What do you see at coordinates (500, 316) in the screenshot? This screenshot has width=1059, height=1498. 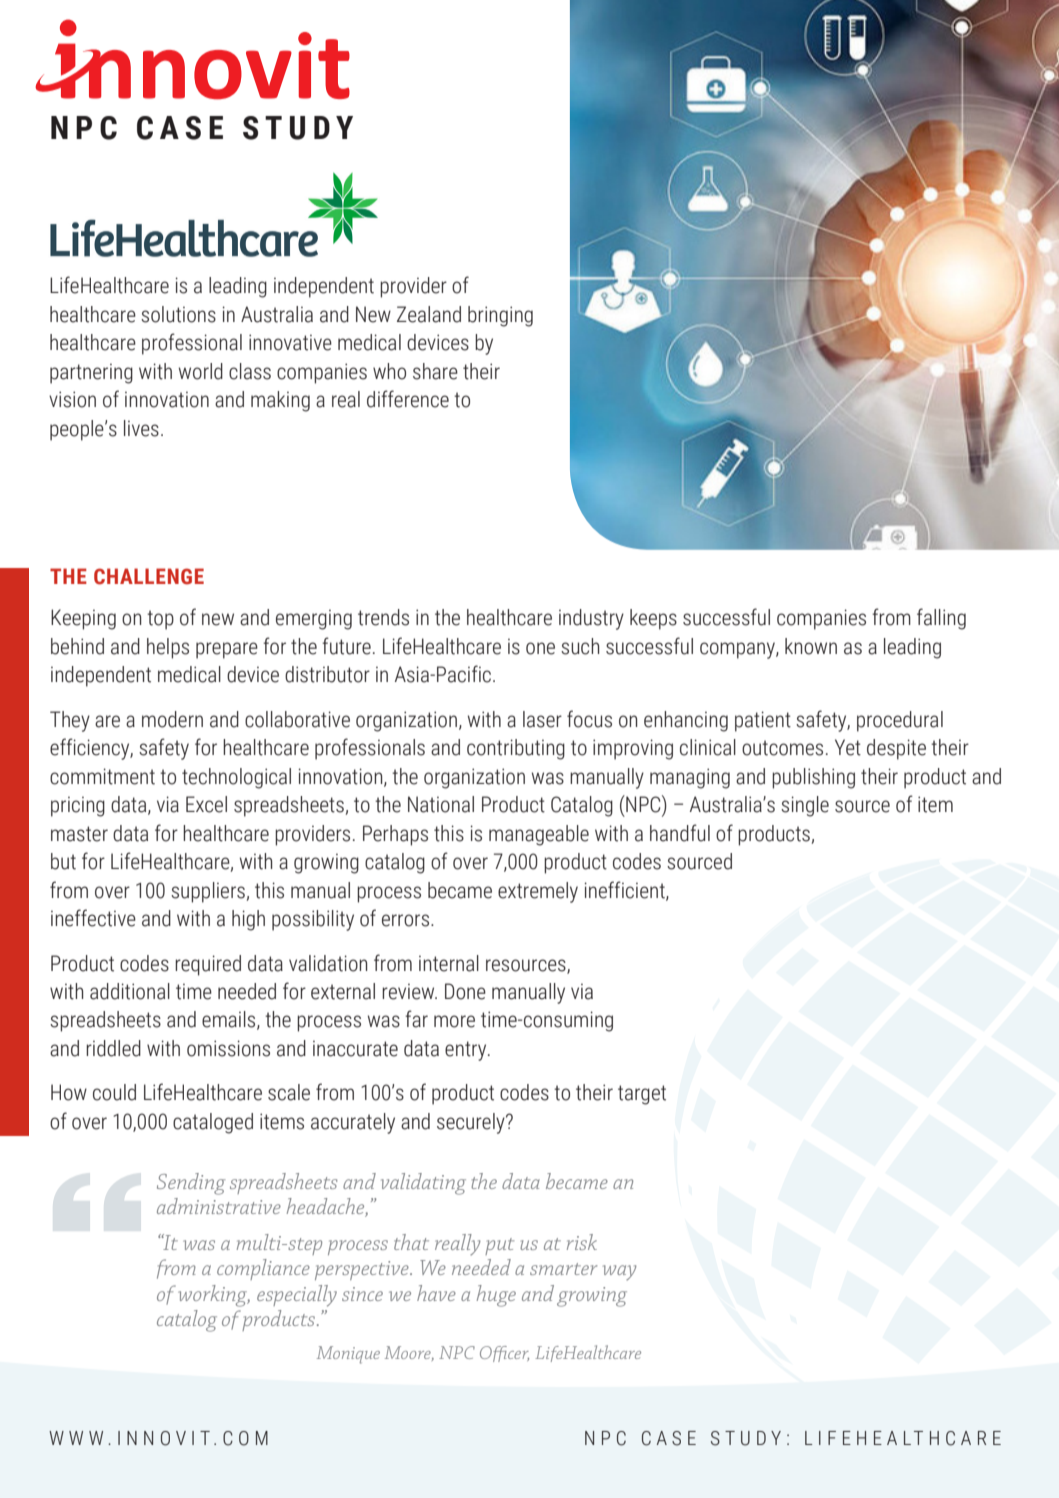 I see `bringing` at bounding box center [500, 316].
